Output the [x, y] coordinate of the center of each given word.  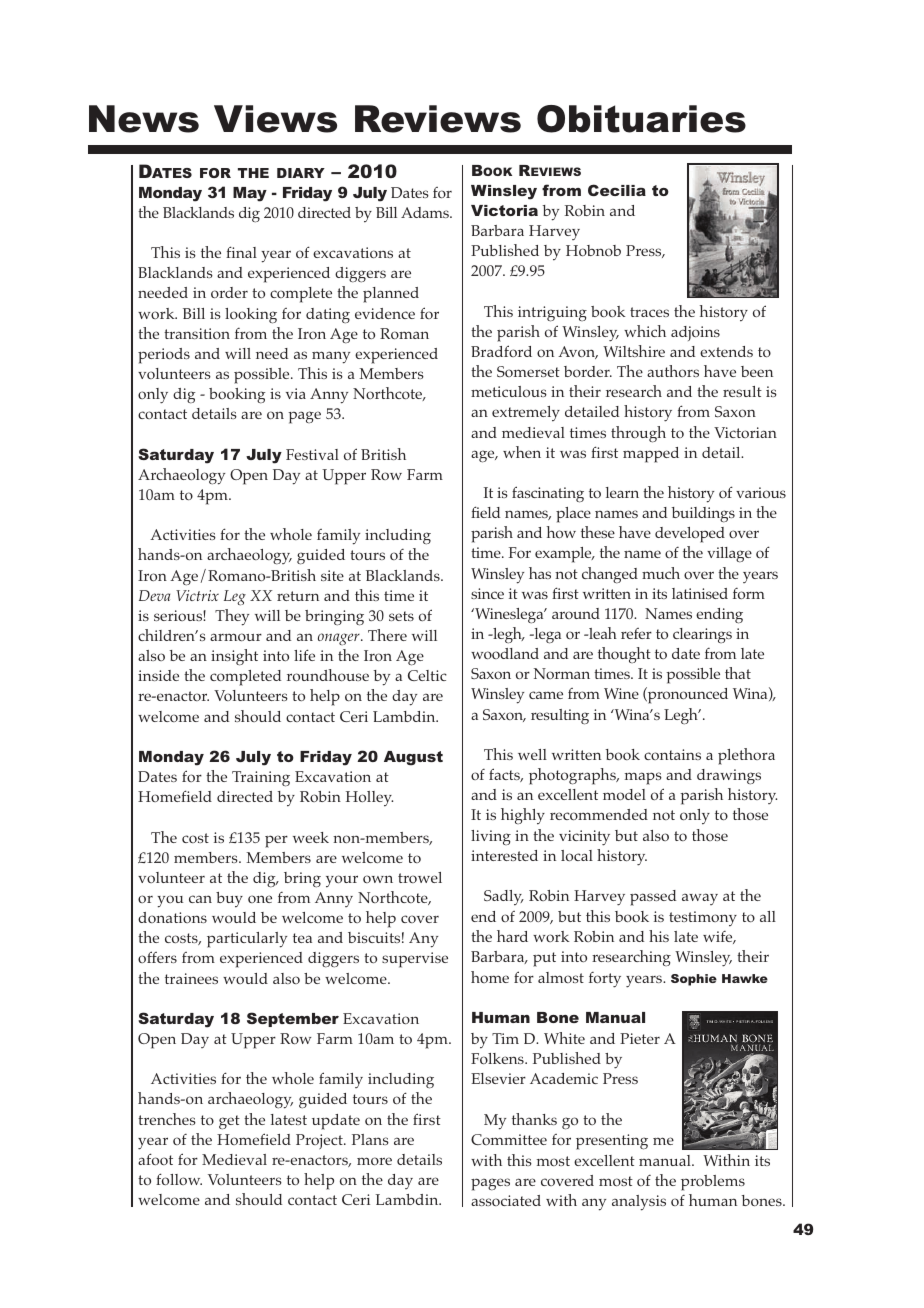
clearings [702, 635]
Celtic [427, 675]
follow [179, 1179]
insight [234, 657]
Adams [426, 212]
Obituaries [641, 119]
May [250, 194]
